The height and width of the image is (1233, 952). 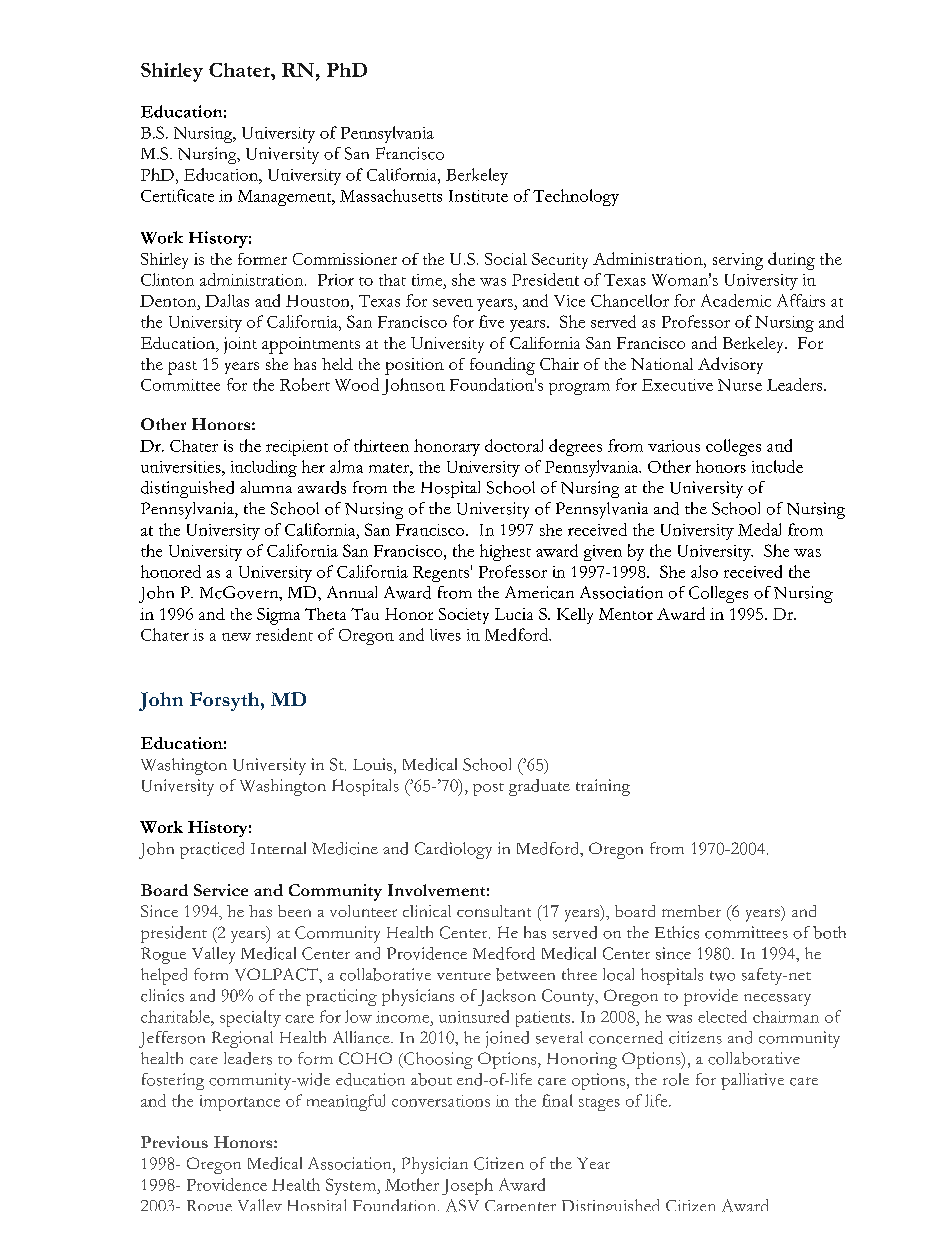 What do you see at coordinates (494, 911) in the image?
I see `consultant` at bounding box center [494, 911].
